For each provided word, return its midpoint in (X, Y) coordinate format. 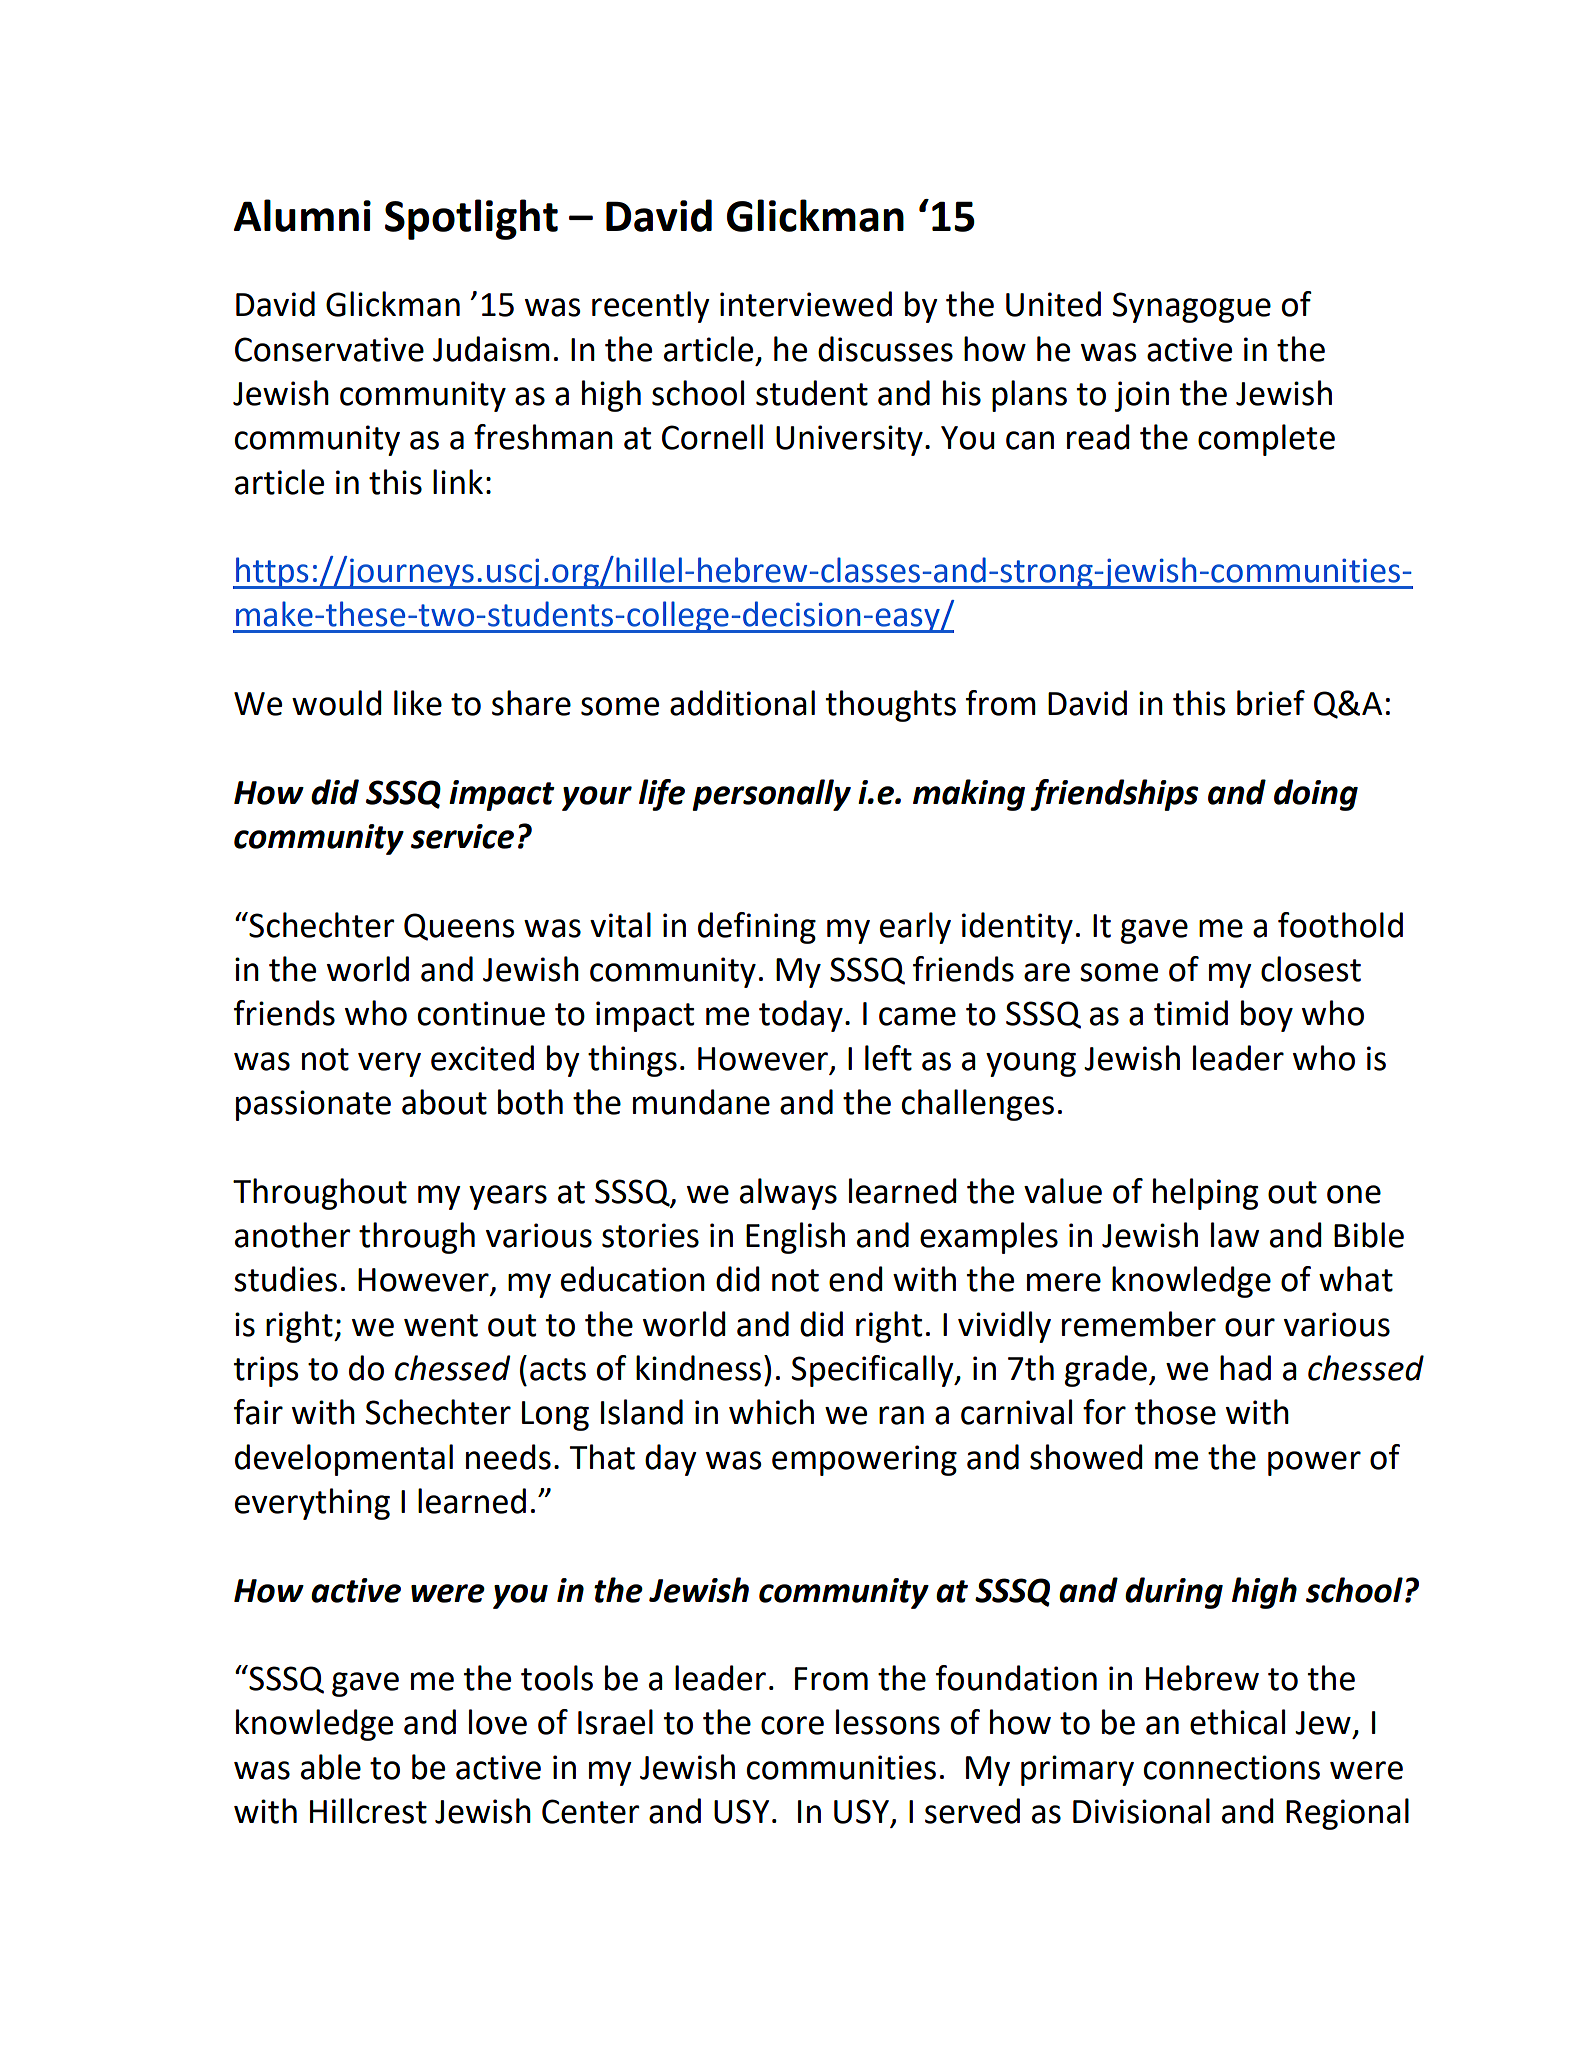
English (795, 1238)
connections (1232, 1767)
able (331, 1767)
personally (771, 795)
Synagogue (1192, 307)
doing (1316, 795)
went (441, 1325)
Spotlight (471, 219)
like (418, 703)
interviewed (806, 304)
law (1235, 1235)
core (792, 1725)
